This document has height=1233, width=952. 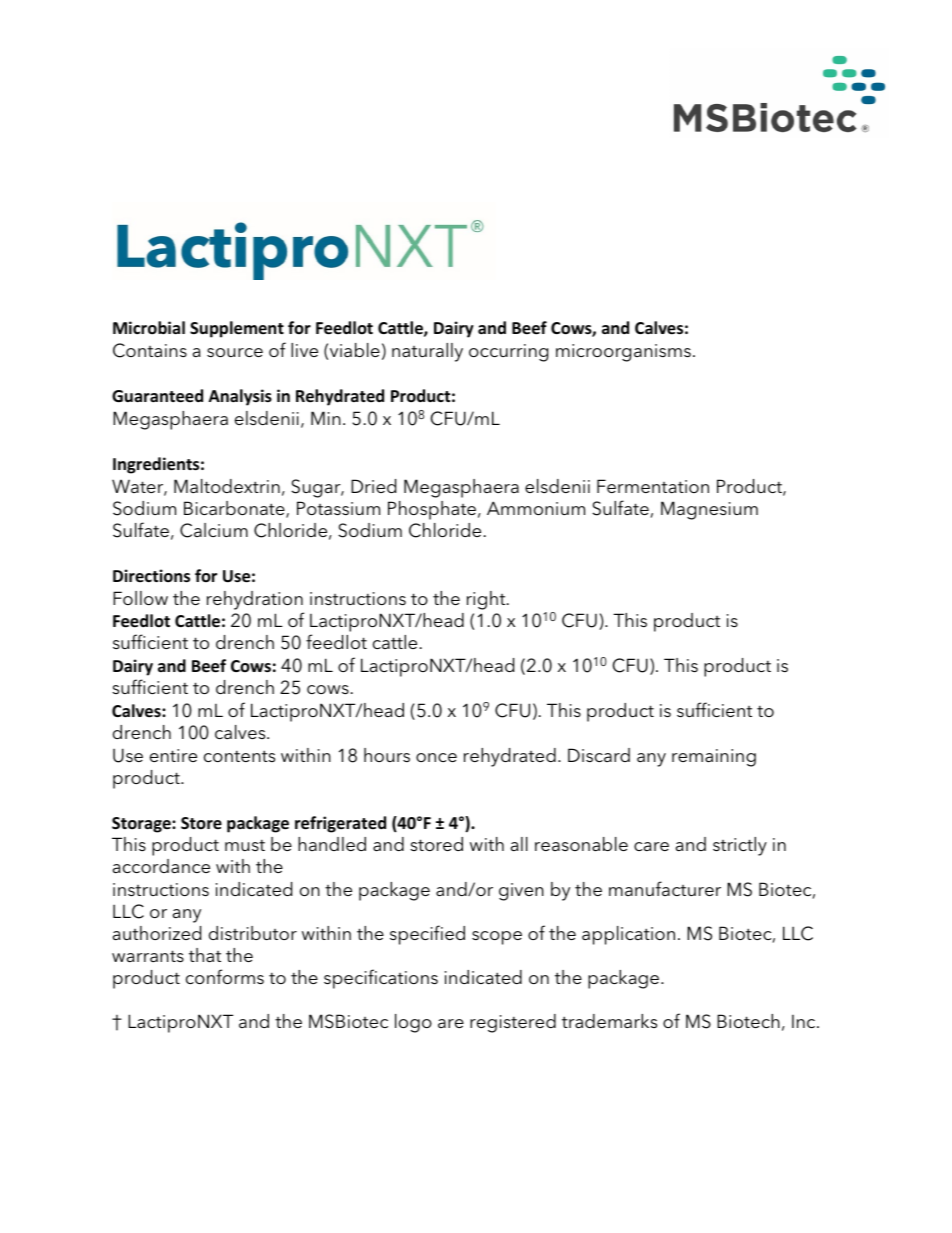 I want to click on occurring, so click(x=508, y=353).
